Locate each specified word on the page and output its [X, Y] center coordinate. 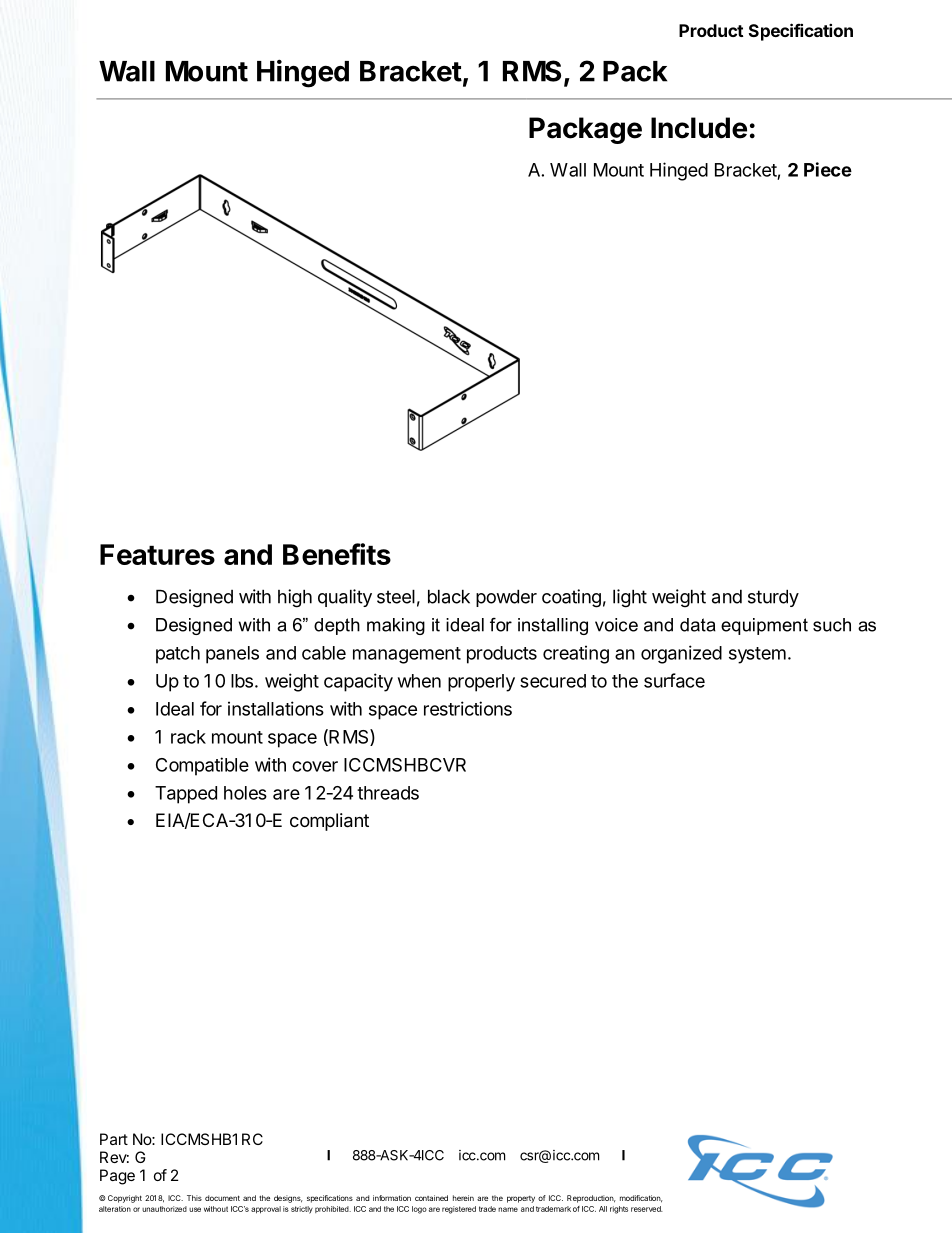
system [757, 655]
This [194, 1198]
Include [699, 128]
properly [481, 683]
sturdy [773, 598]
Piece [828, 169]
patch [178, 655]
